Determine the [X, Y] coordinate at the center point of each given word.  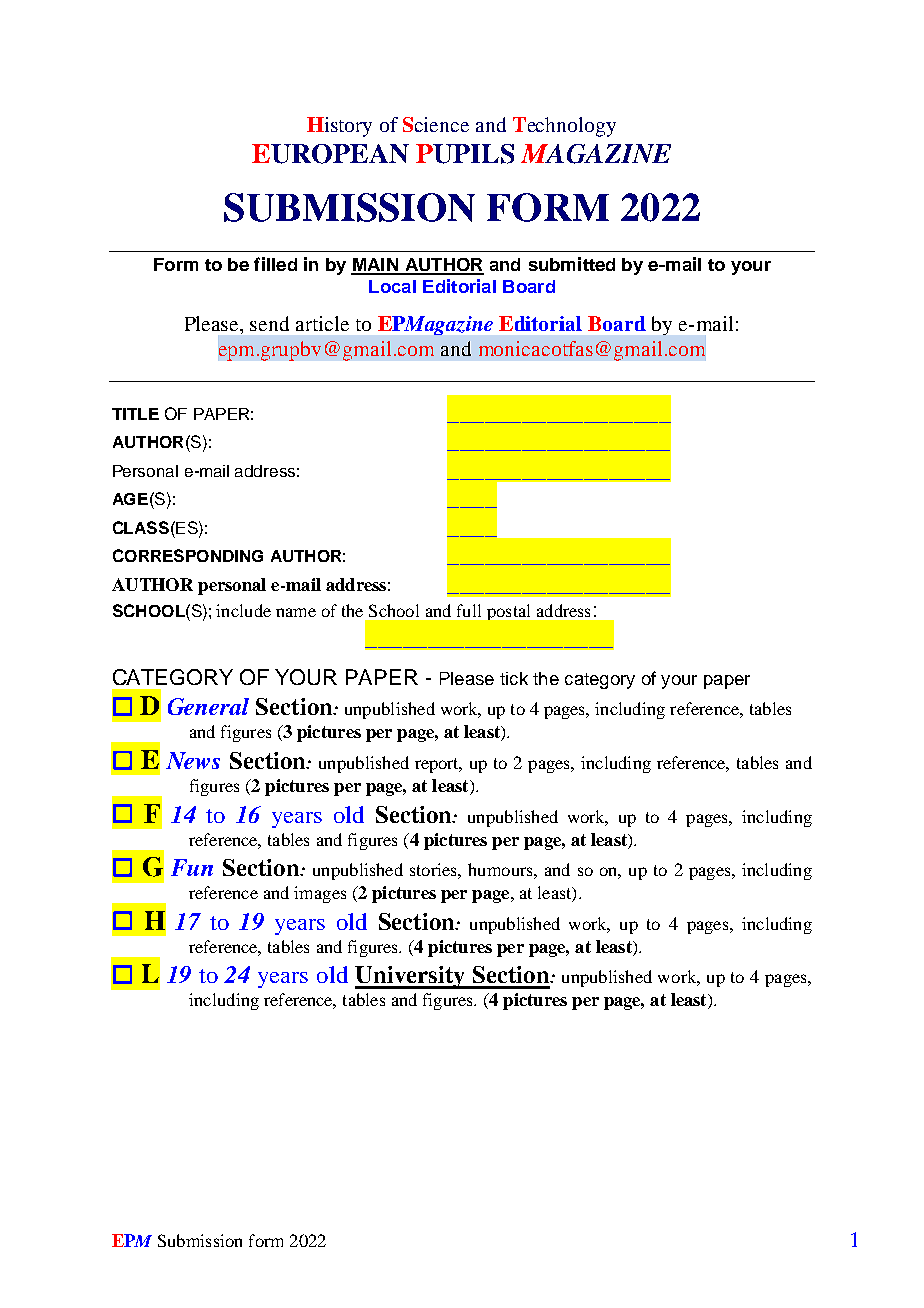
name [296, 612]
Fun [192, 867]
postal [508, 612]
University [411, 977]
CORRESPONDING [188, 555]
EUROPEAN [330, 154]
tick [514, 678]
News [193, 760]
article [322, 323]
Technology [564, 127]
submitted [572, 264]
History [339, 127]
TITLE [135, 414]
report [438, 765]
